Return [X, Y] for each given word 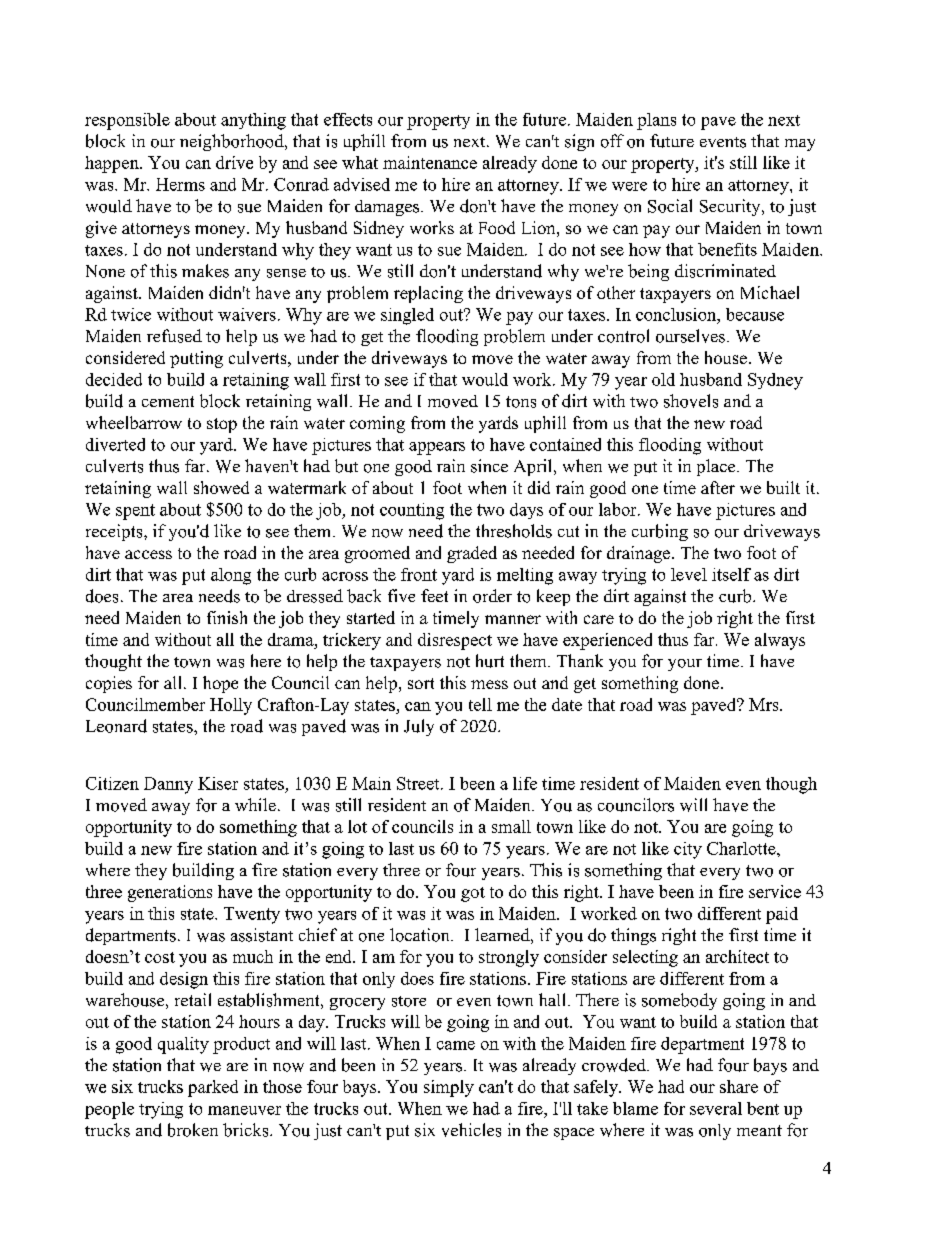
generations [170, 893]
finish [227, 617]
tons [521, 402]
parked [213, 1088]
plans [656, 121]
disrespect [455, 641]
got [473, 894]
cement [168, 401]
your [685, 665]
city [688, 850]
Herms [180, 184]
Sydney [775, 381]
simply [449, 1088]
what [360, 162]
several [716, 1108]
